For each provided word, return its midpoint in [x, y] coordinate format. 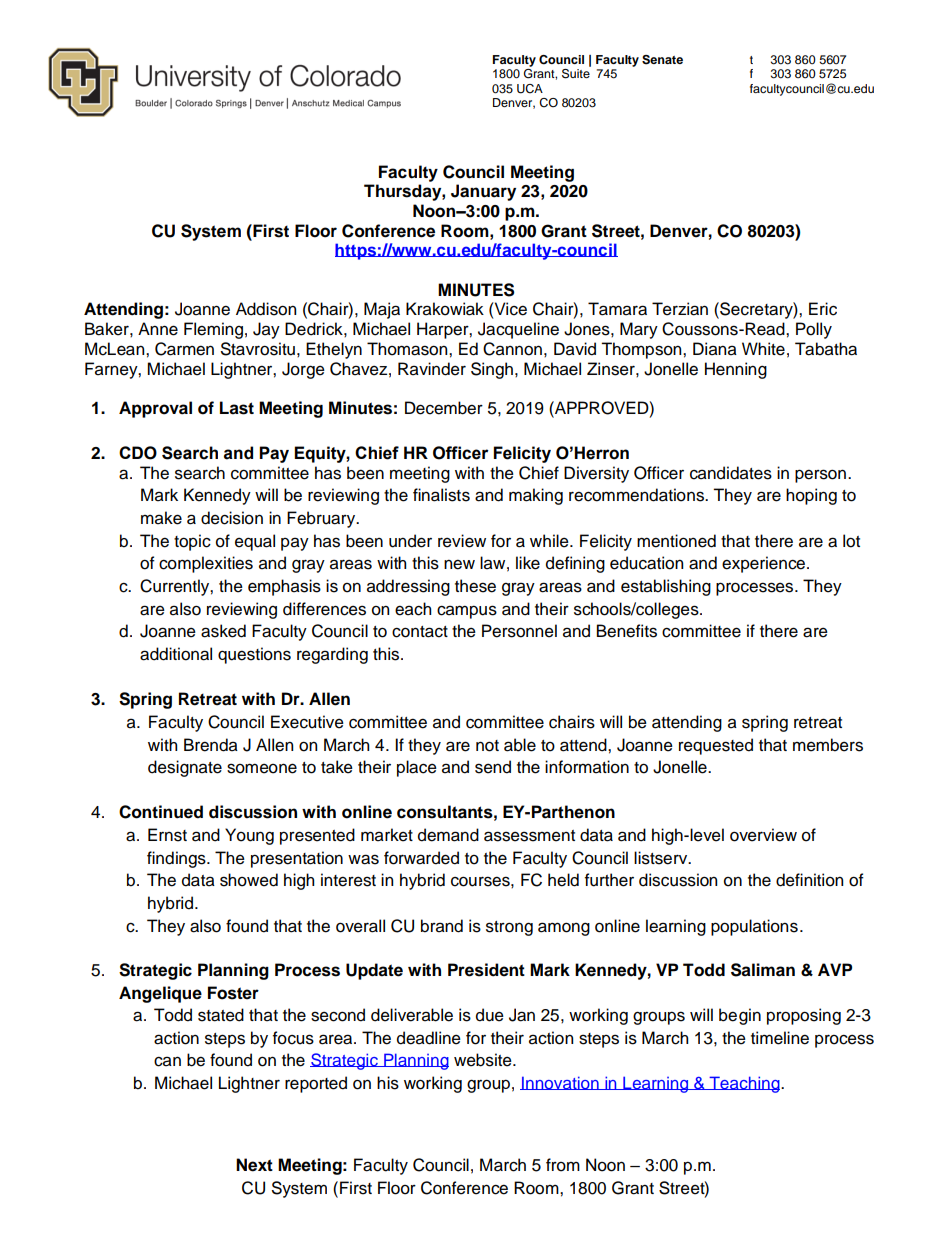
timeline [780, 1038]
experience [765, 564]
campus [467, 612]
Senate [662, 60]
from [563, 1165]
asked [223, 631]
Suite [576, 74]
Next [254, 1165]
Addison [266, 309]
